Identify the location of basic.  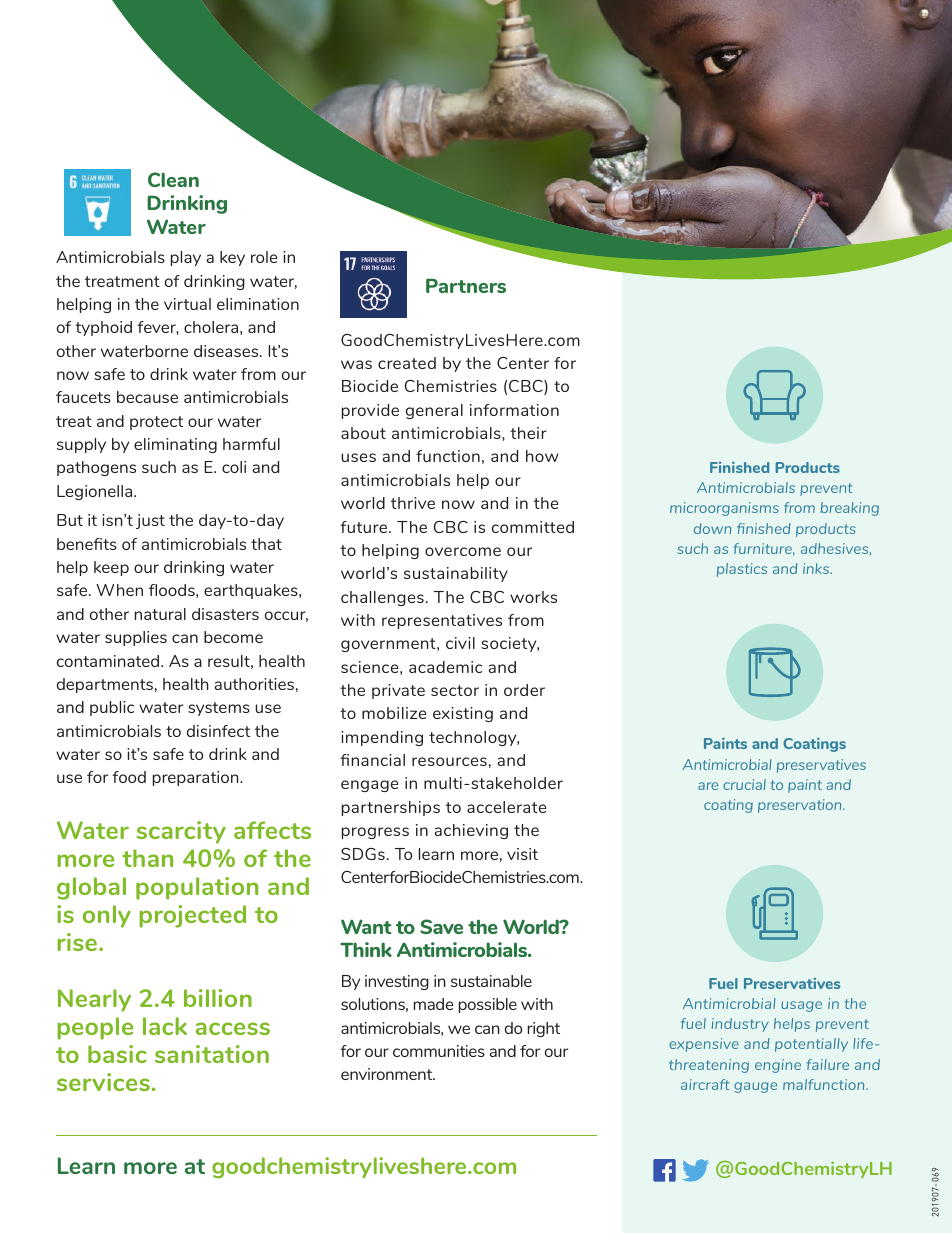
(117, 1054).
